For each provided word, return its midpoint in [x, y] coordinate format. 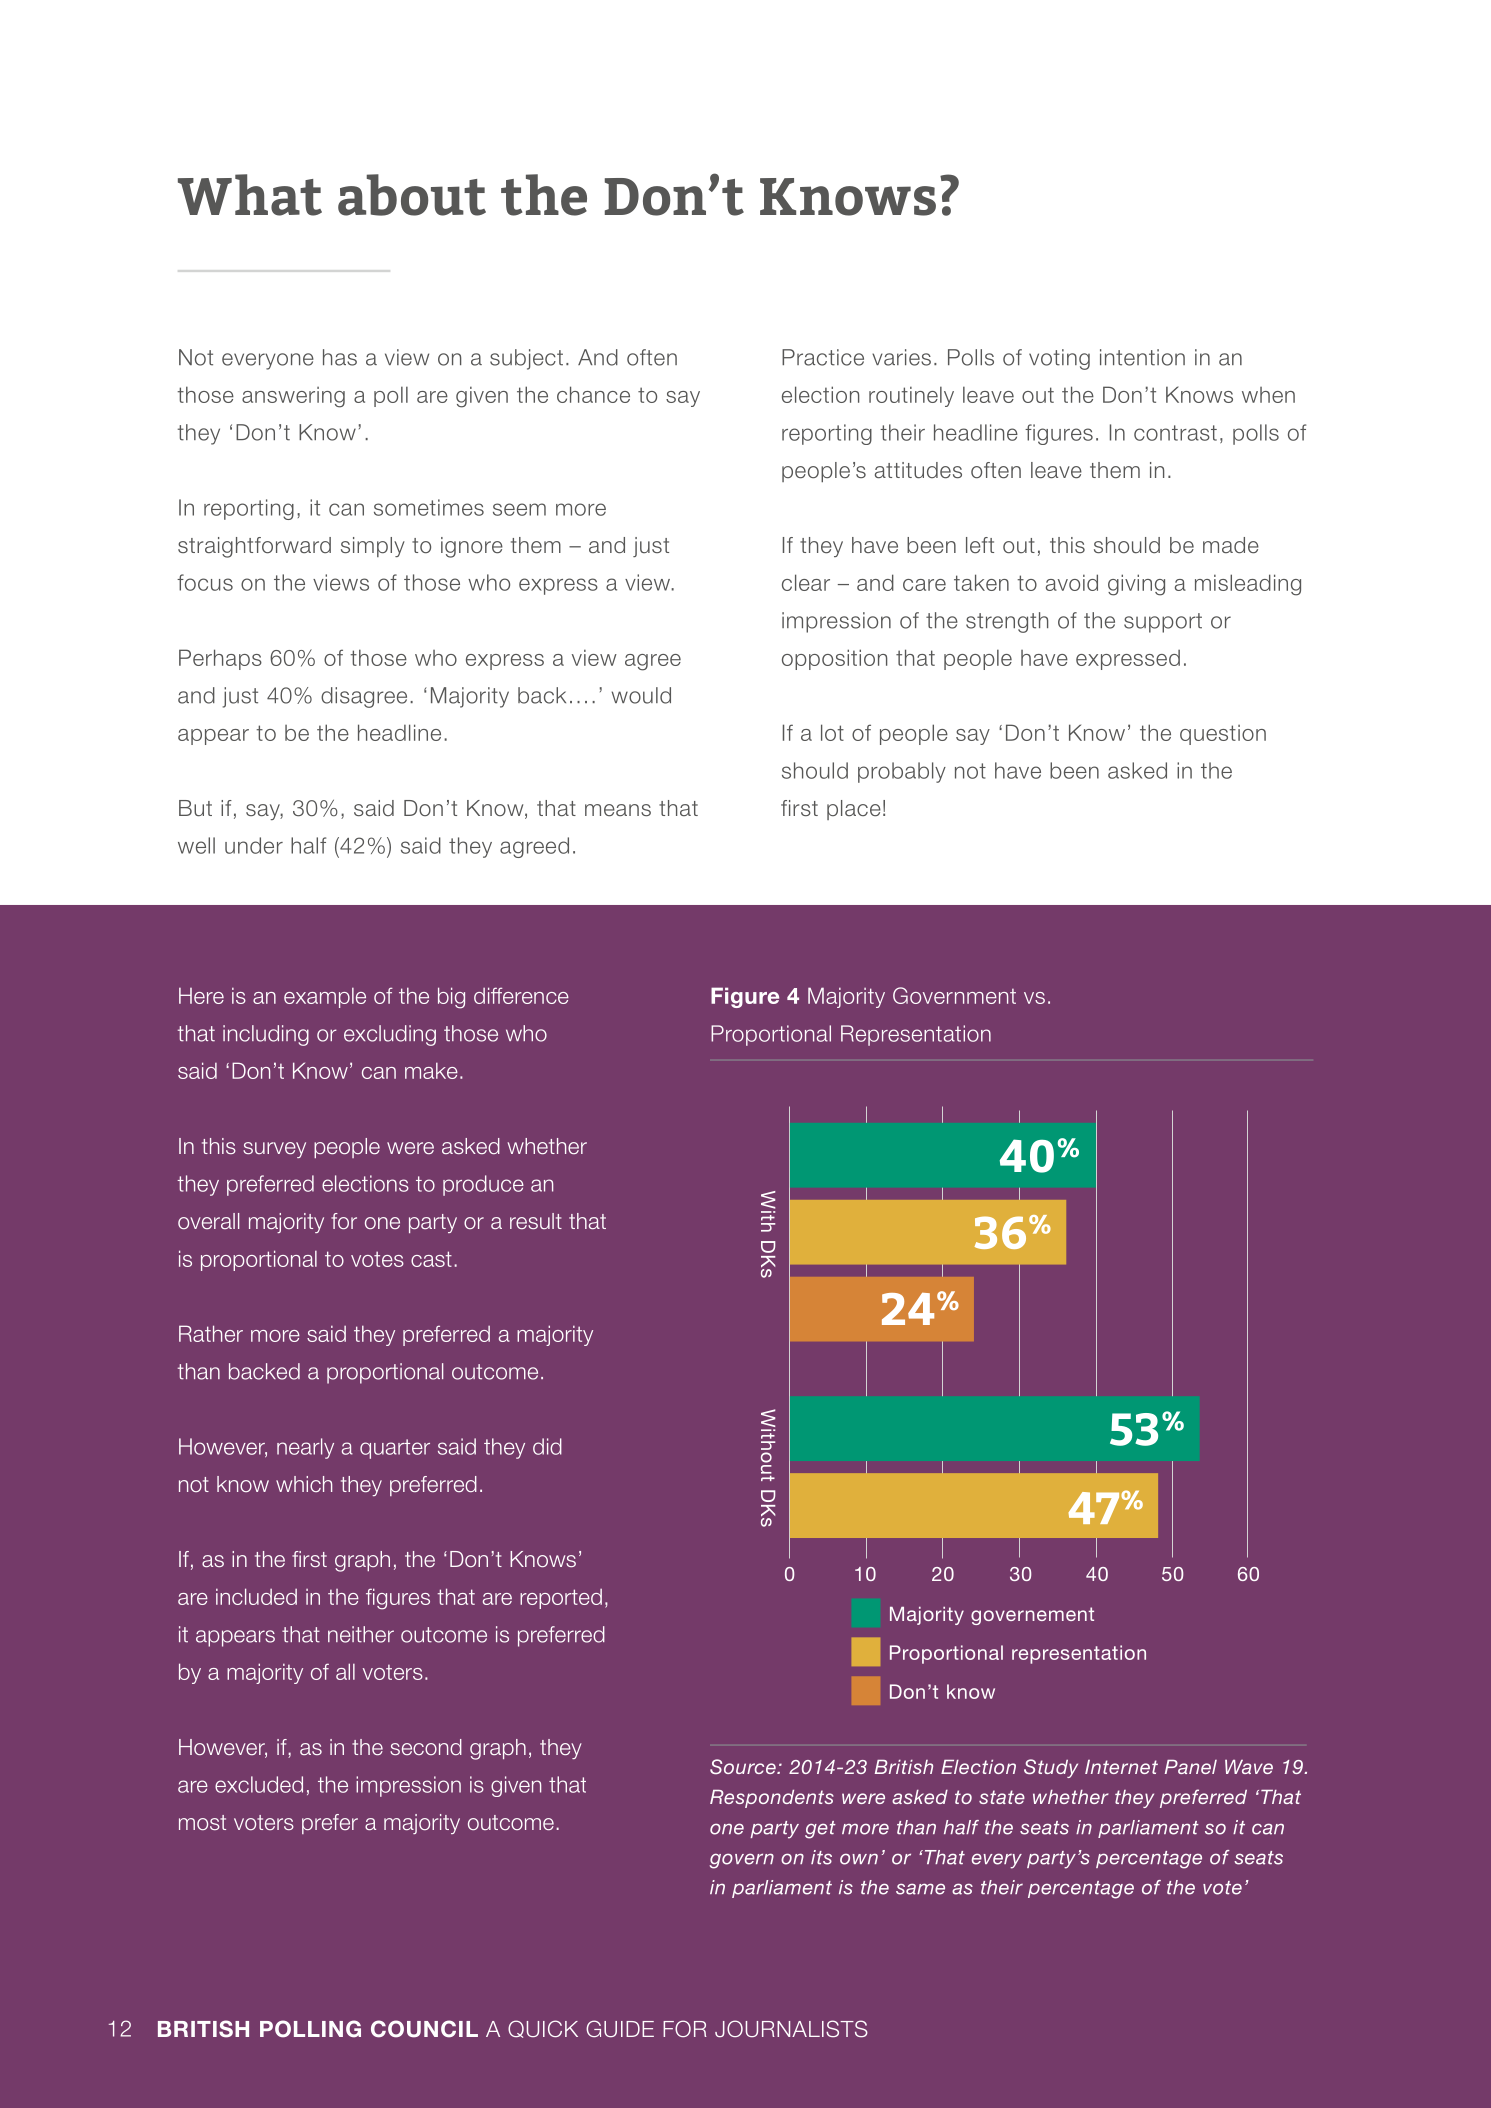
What [250, 195]
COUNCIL [424, 2029]
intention [1142, 357]
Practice [823, 357]
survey [274, 1150]
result [536, 1221]
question [1223, 735]
